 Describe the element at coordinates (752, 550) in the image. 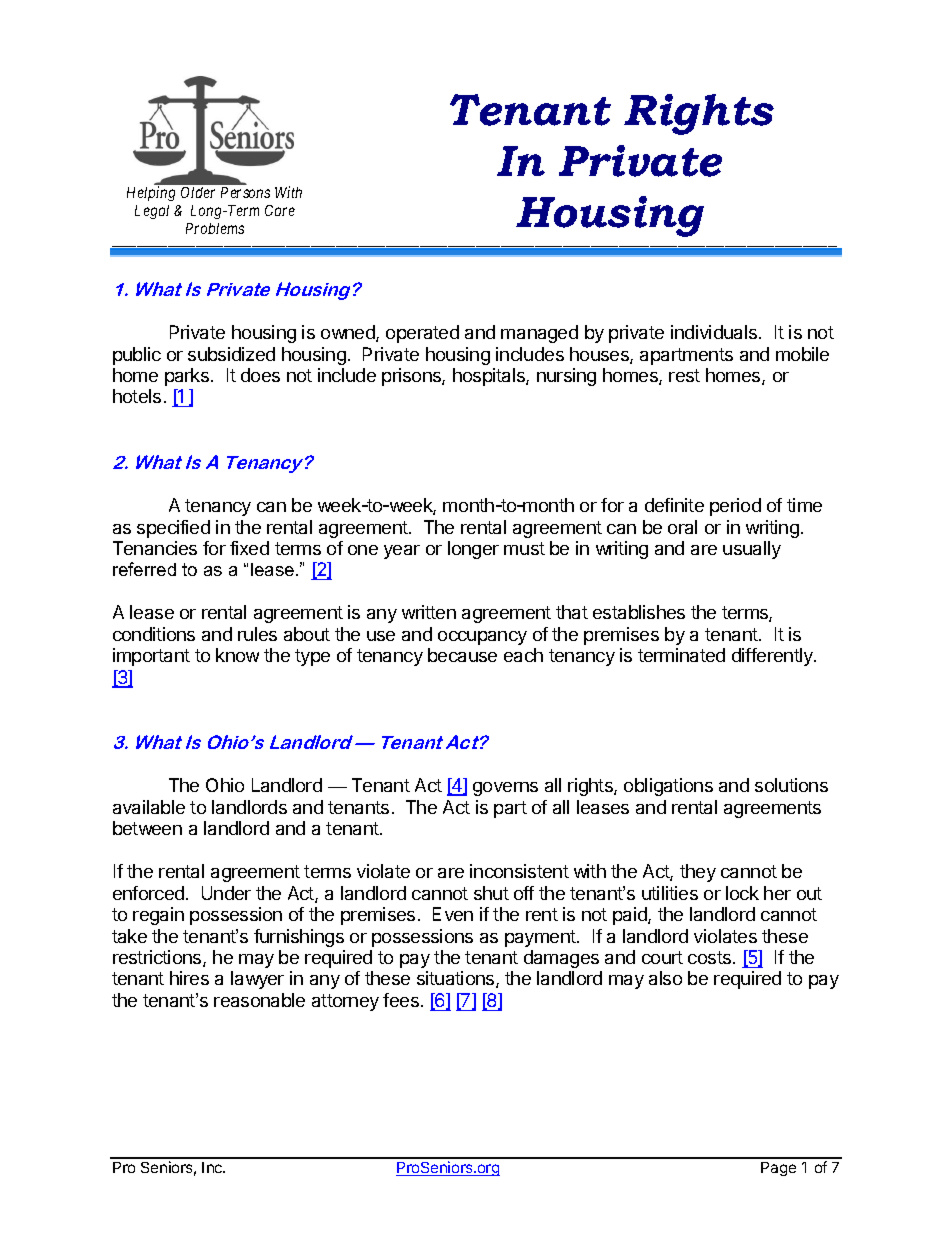

I see `usually` at that location.
